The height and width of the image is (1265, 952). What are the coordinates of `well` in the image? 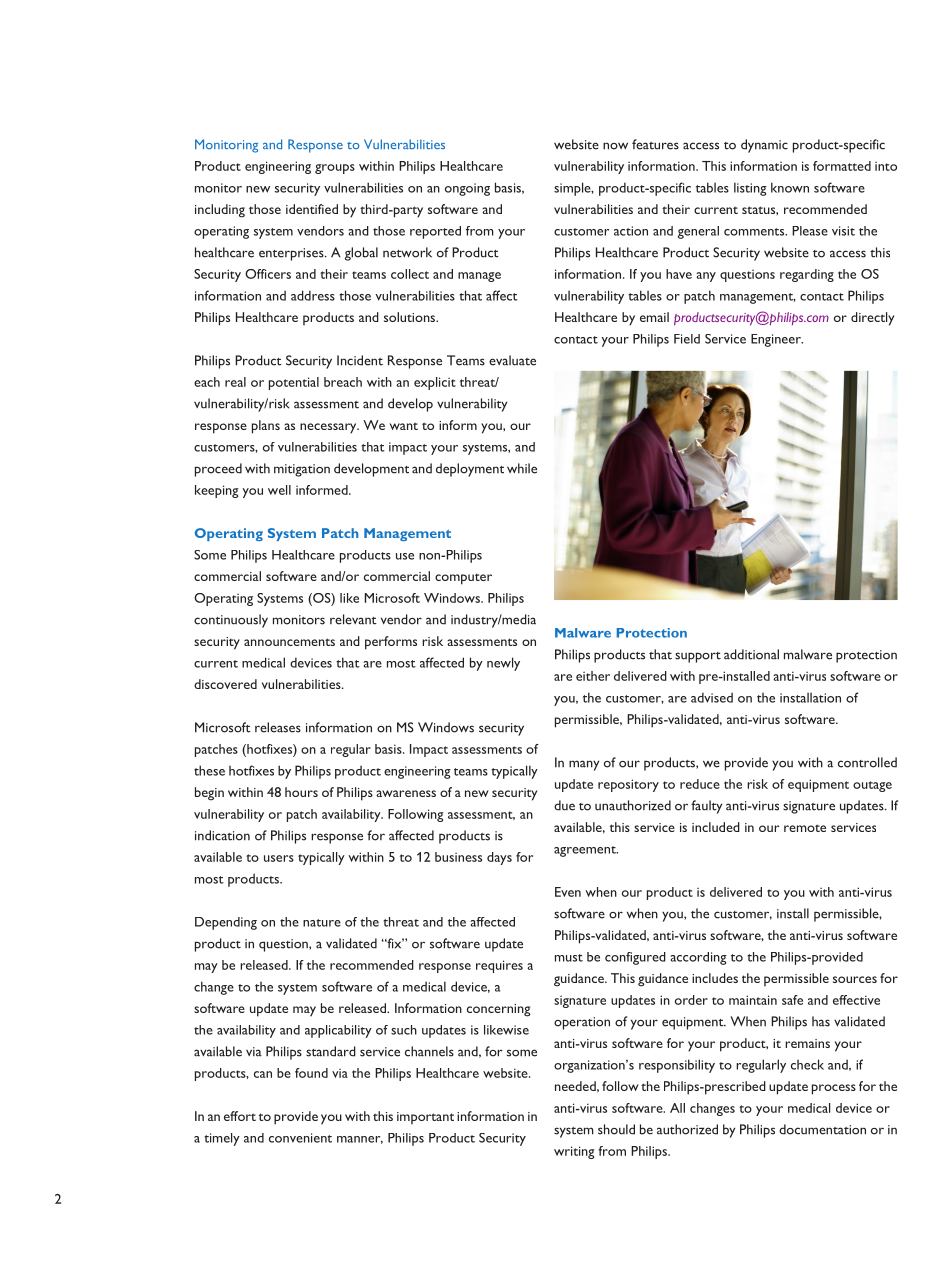 It's located at (279, 490).
